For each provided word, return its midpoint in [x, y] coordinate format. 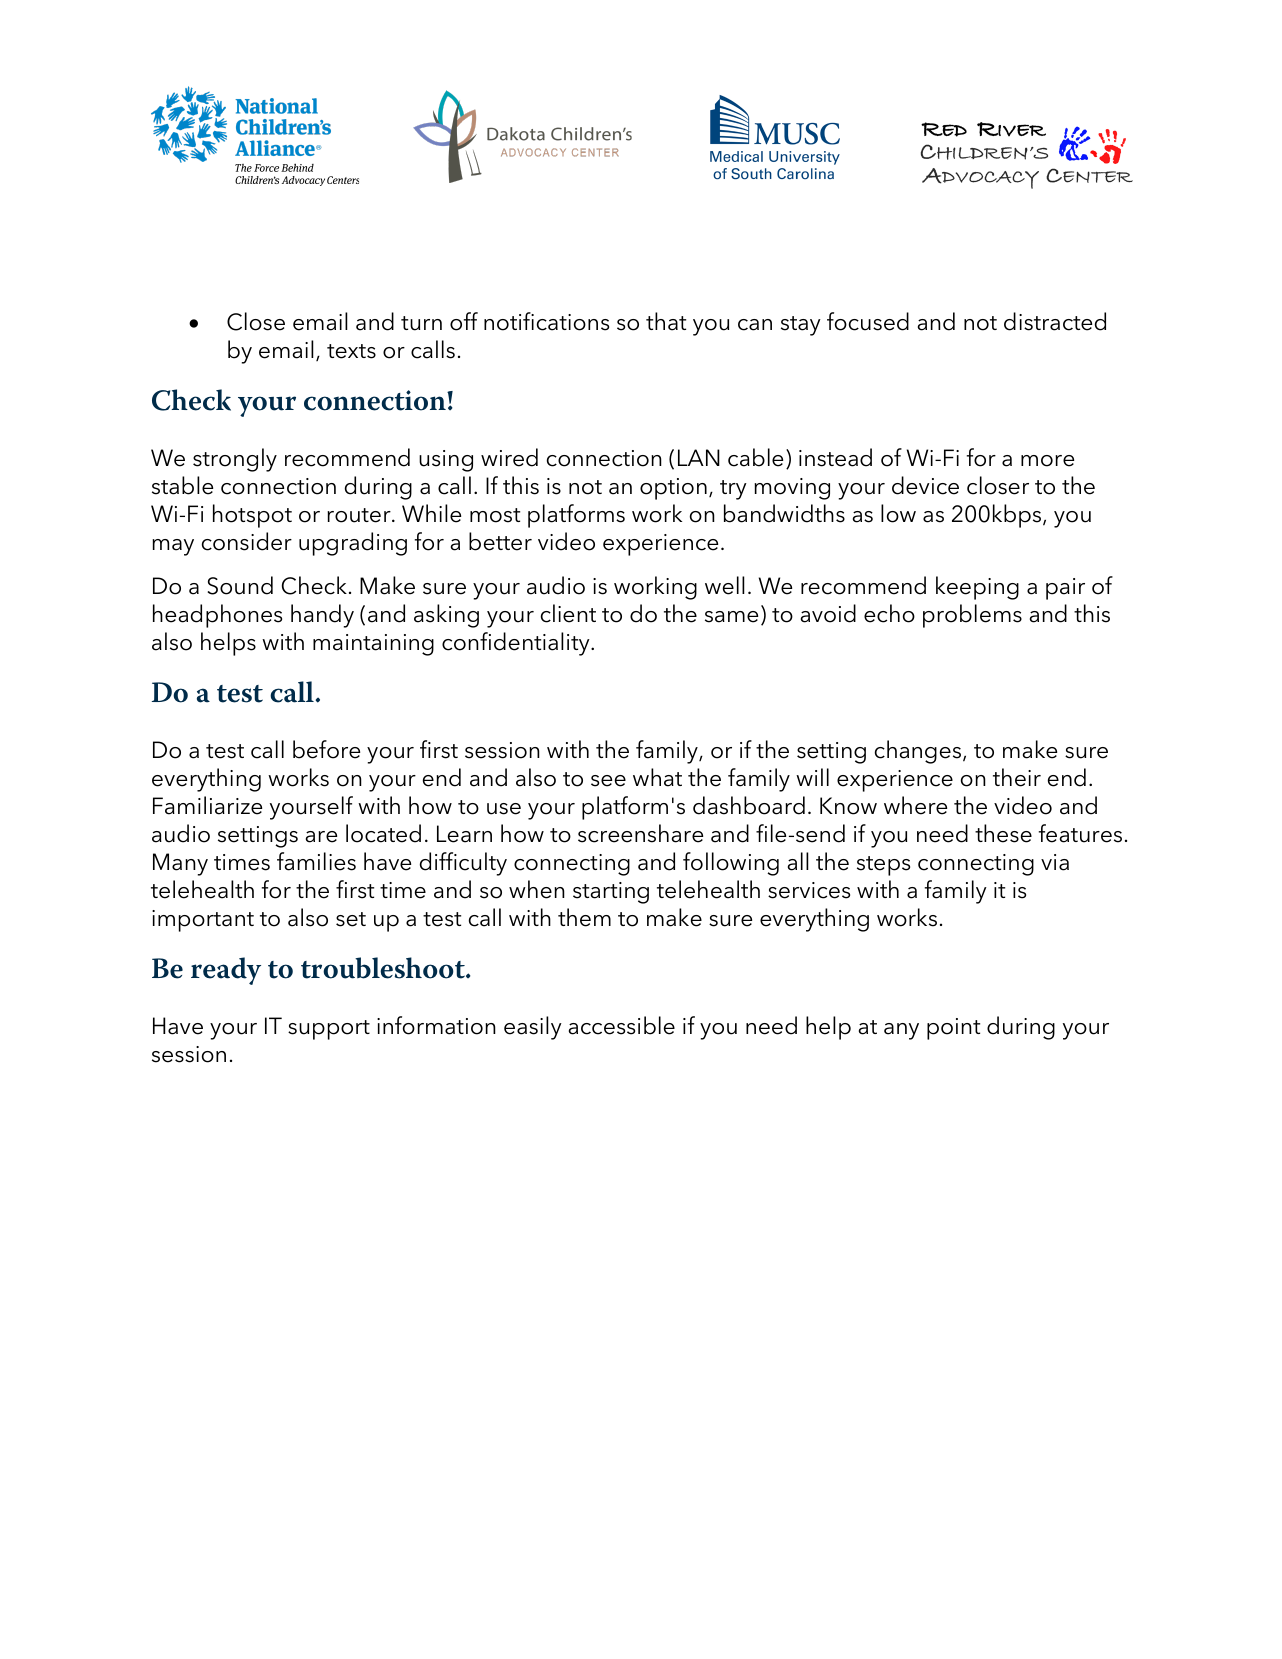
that [666, 321]
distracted [1055, 321]
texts [351, 351]
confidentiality [517, 644]
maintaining [373, 645]
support [329, 1030]
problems [972, 616]
